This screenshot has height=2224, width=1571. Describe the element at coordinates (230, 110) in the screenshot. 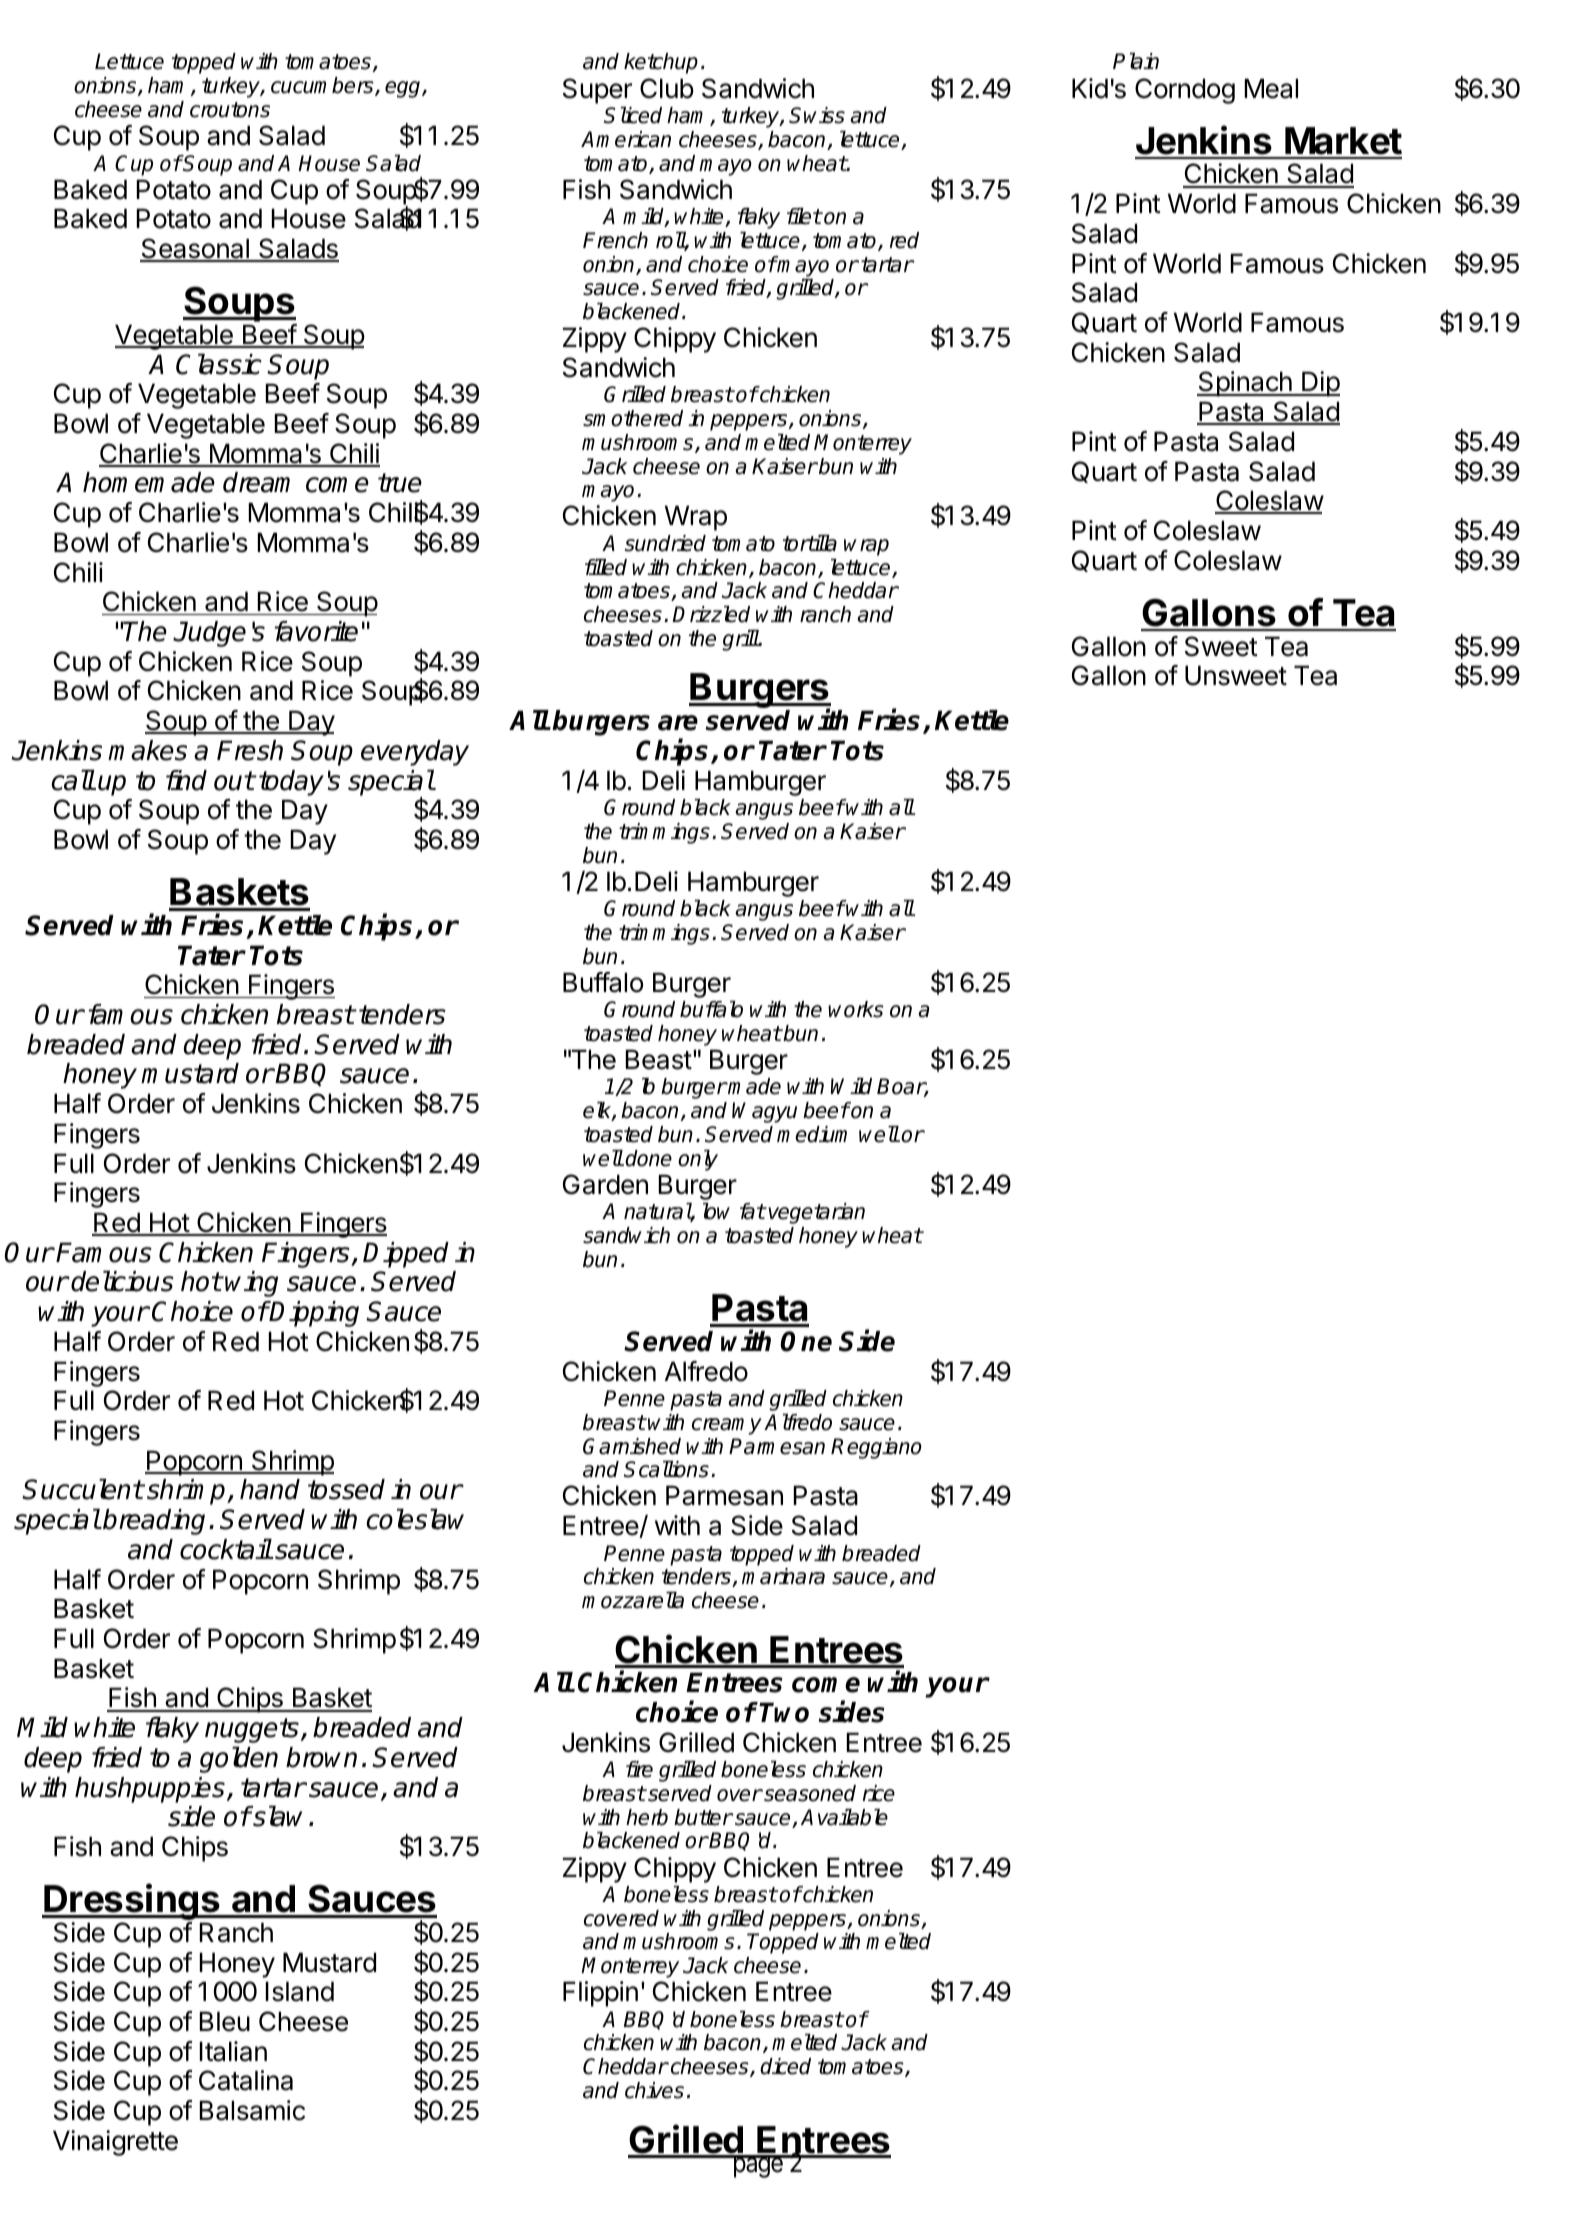

I see `croutons` at that location.
